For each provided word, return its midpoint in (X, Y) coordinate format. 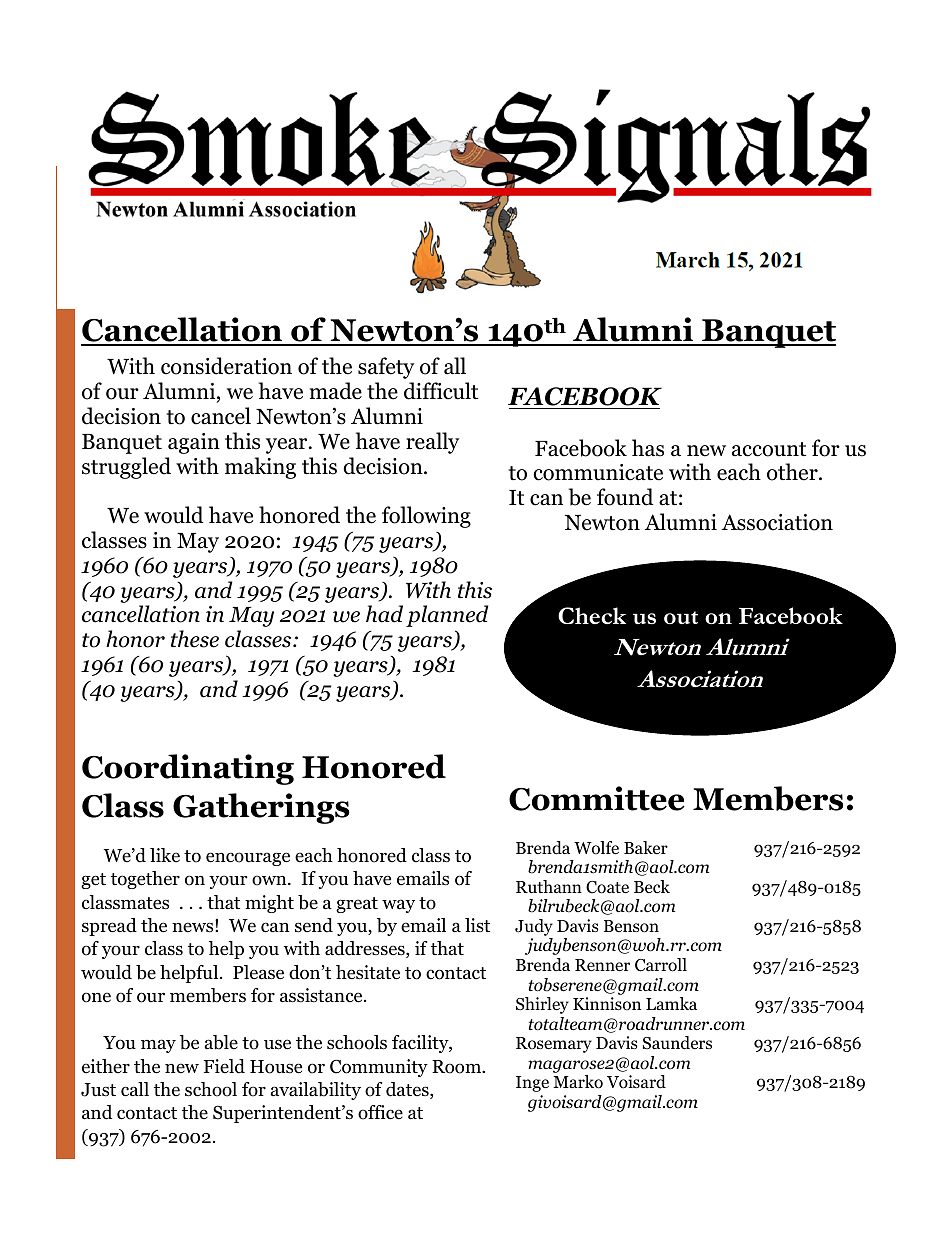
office (380, 1112)
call (135, 1089)
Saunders (677, 1043)
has (648, 448)
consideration (226, 366)
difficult (441, 391)
